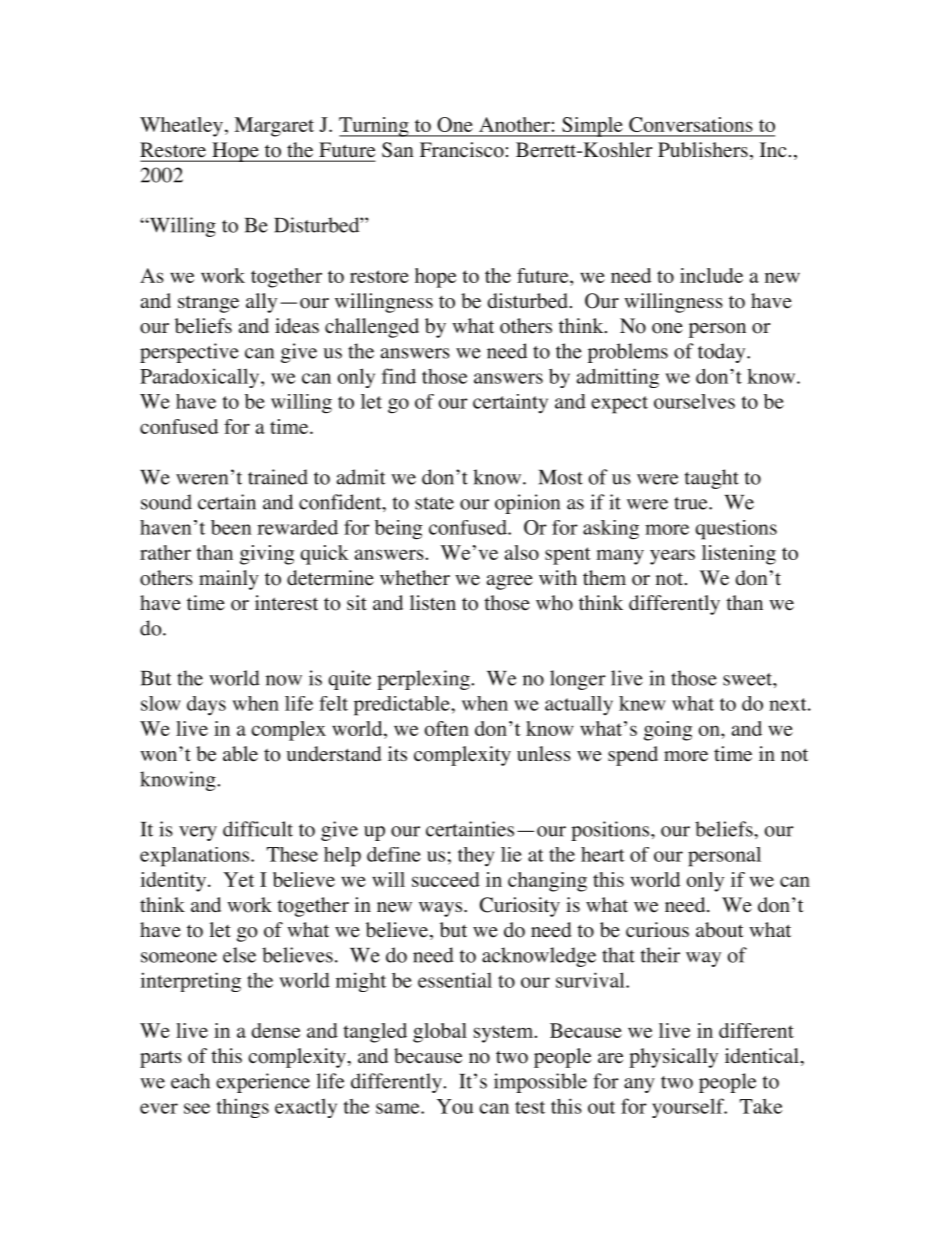  What do you see at coordinates (462, 150) in the screenshot?
I see `Francisco` at bounding box center [462, 150].
